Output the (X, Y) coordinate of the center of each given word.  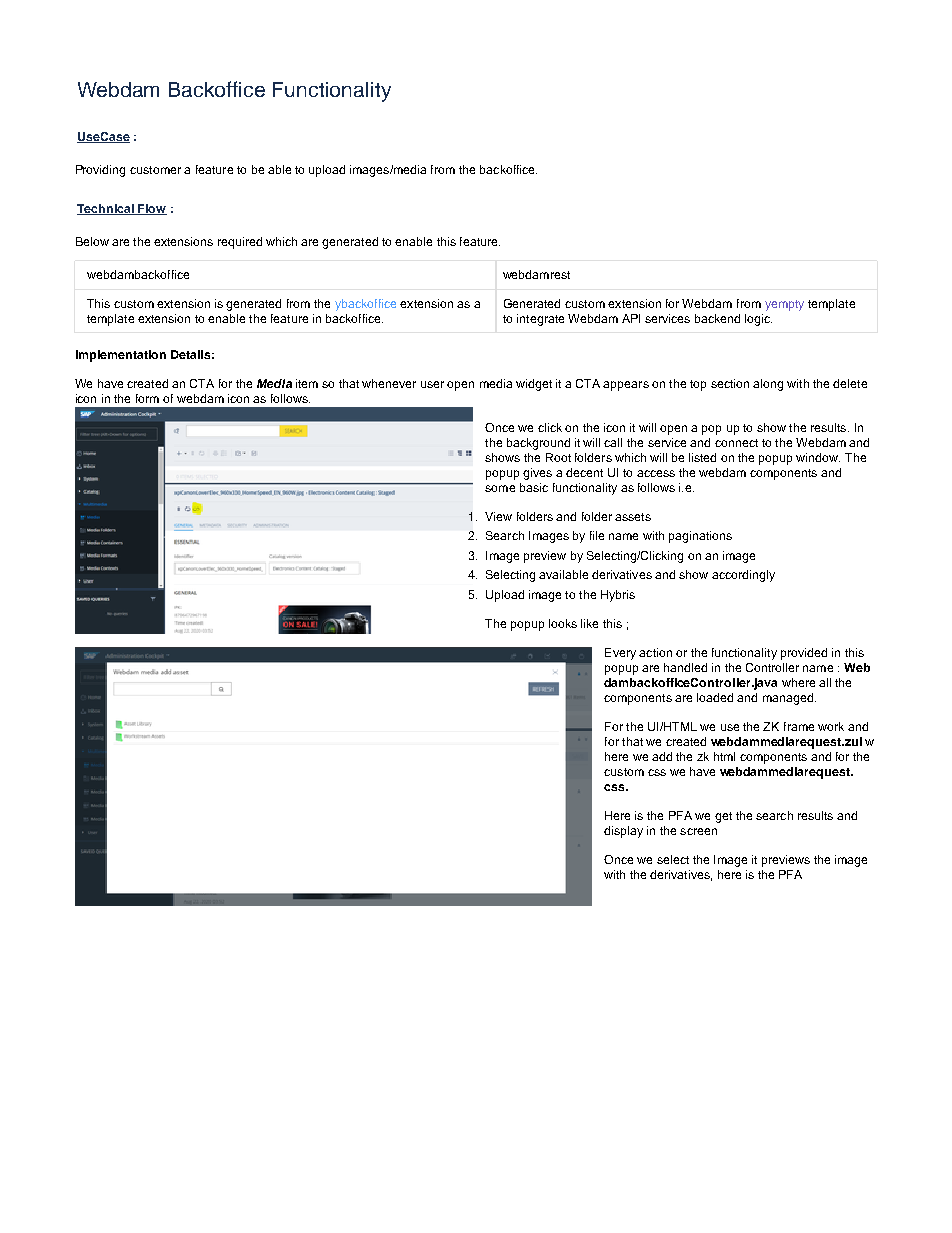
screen (698, 831)
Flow (151, 209)
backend (717, 318)
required (240, 243)
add (662, 756)
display (623, 832)
